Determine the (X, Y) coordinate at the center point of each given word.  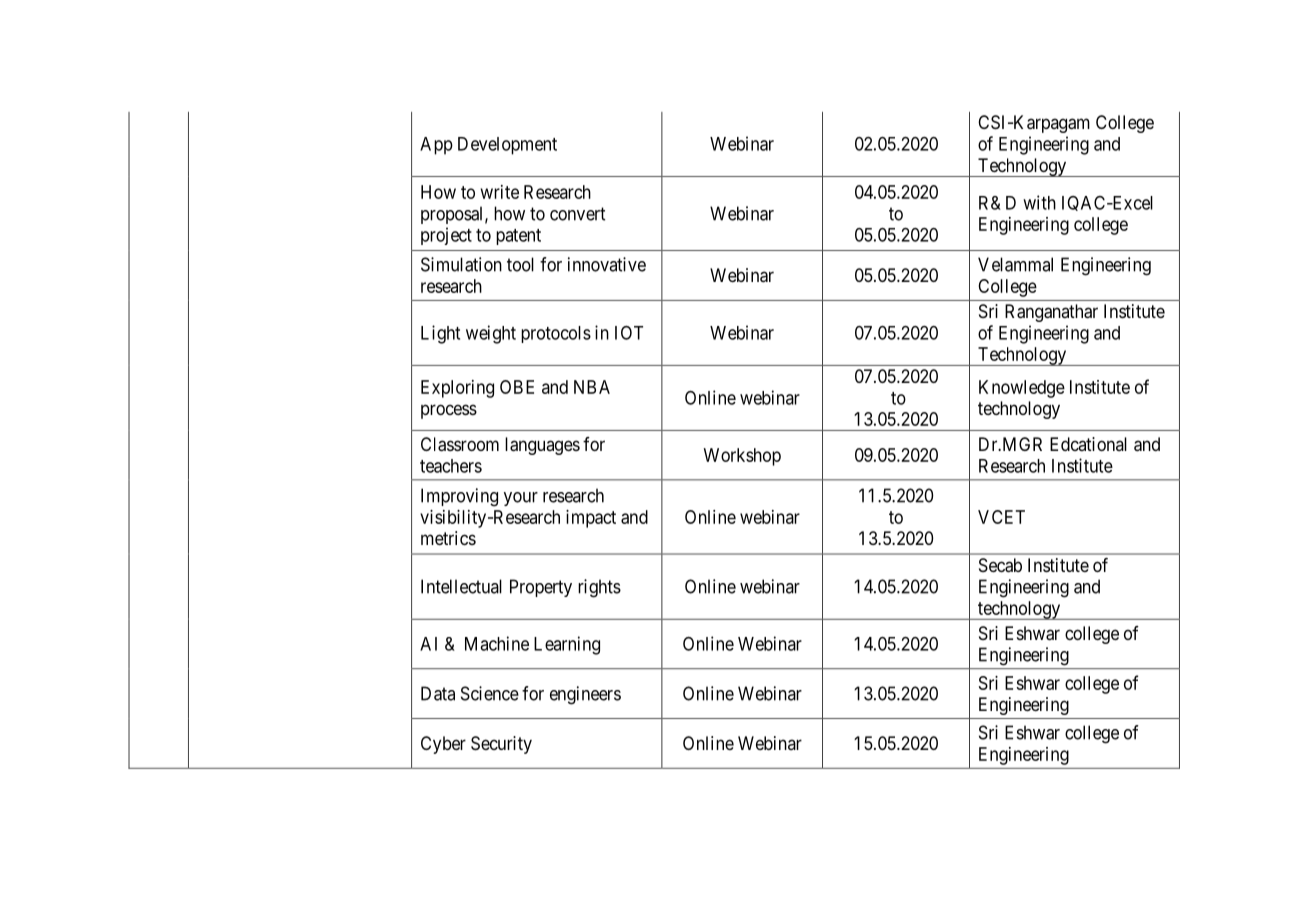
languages (542, 446)
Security (501, 745)
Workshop (742, 457)
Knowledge (1022, 389)
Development (507, 146)
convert (577, 214)
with (1039, 202)
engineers (585, 695)
